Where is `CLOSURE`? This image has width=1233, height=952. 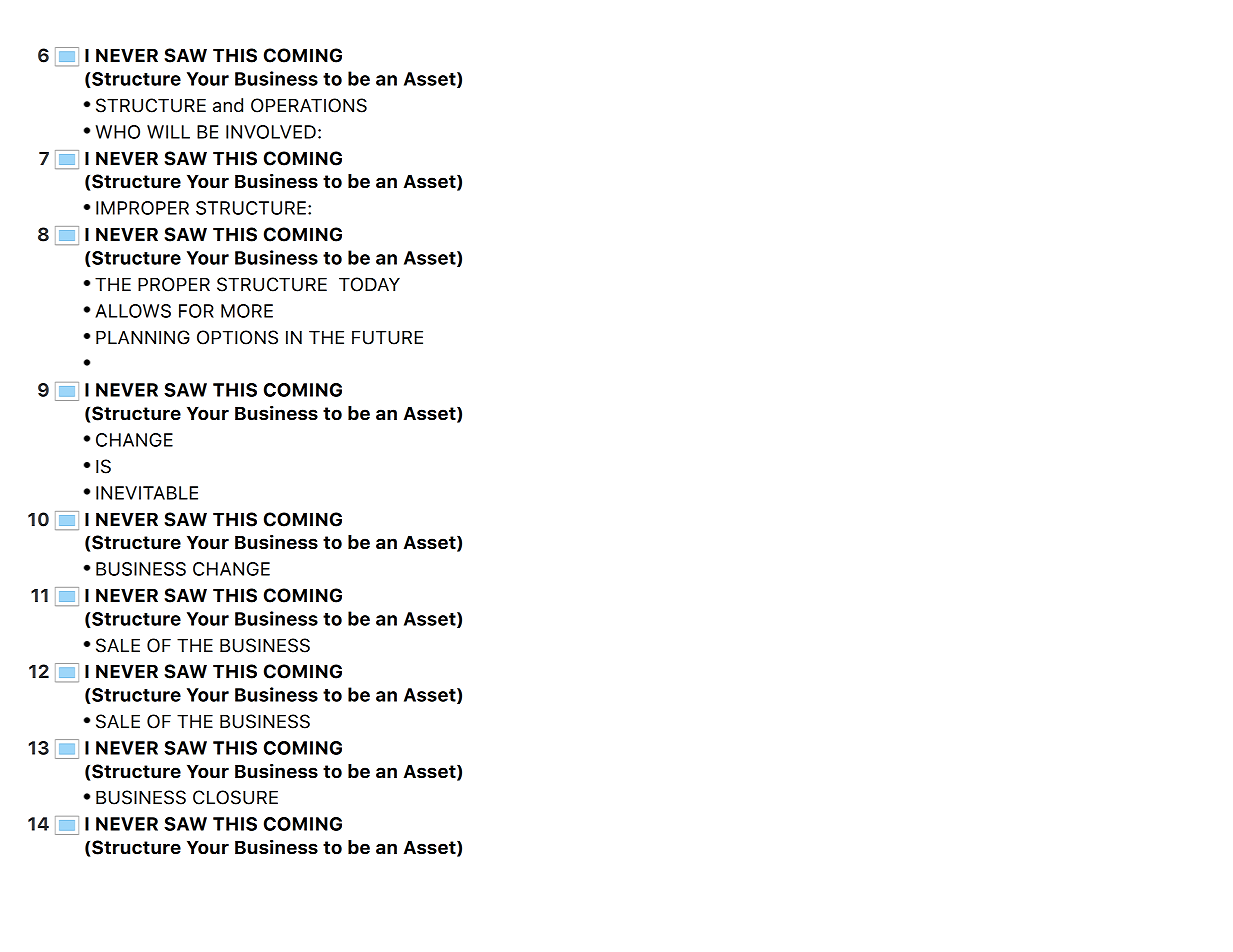 CLOSURE is located at coordinates (235, 797).
